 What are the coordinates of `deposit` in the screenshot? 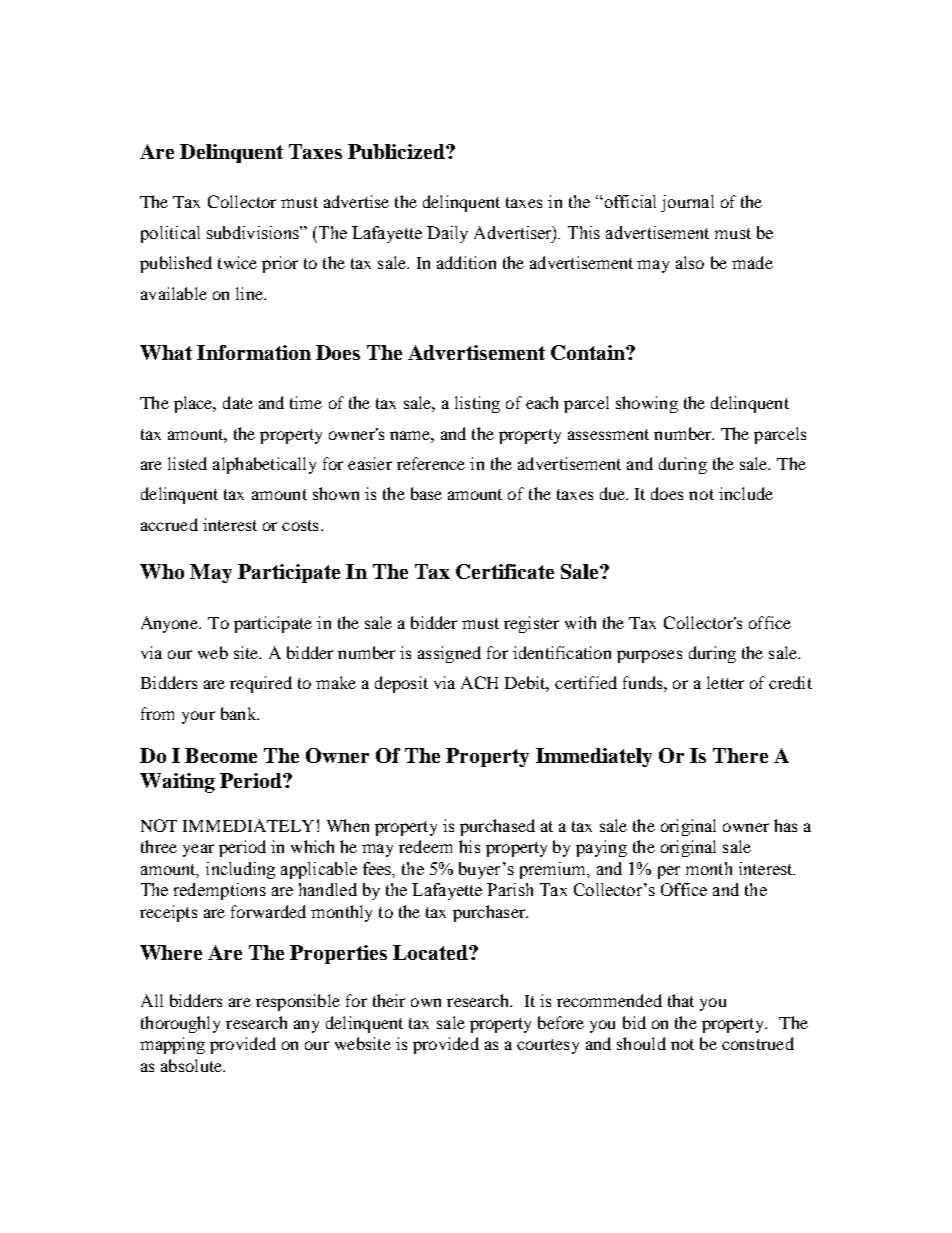 It's located at (401, 684).
